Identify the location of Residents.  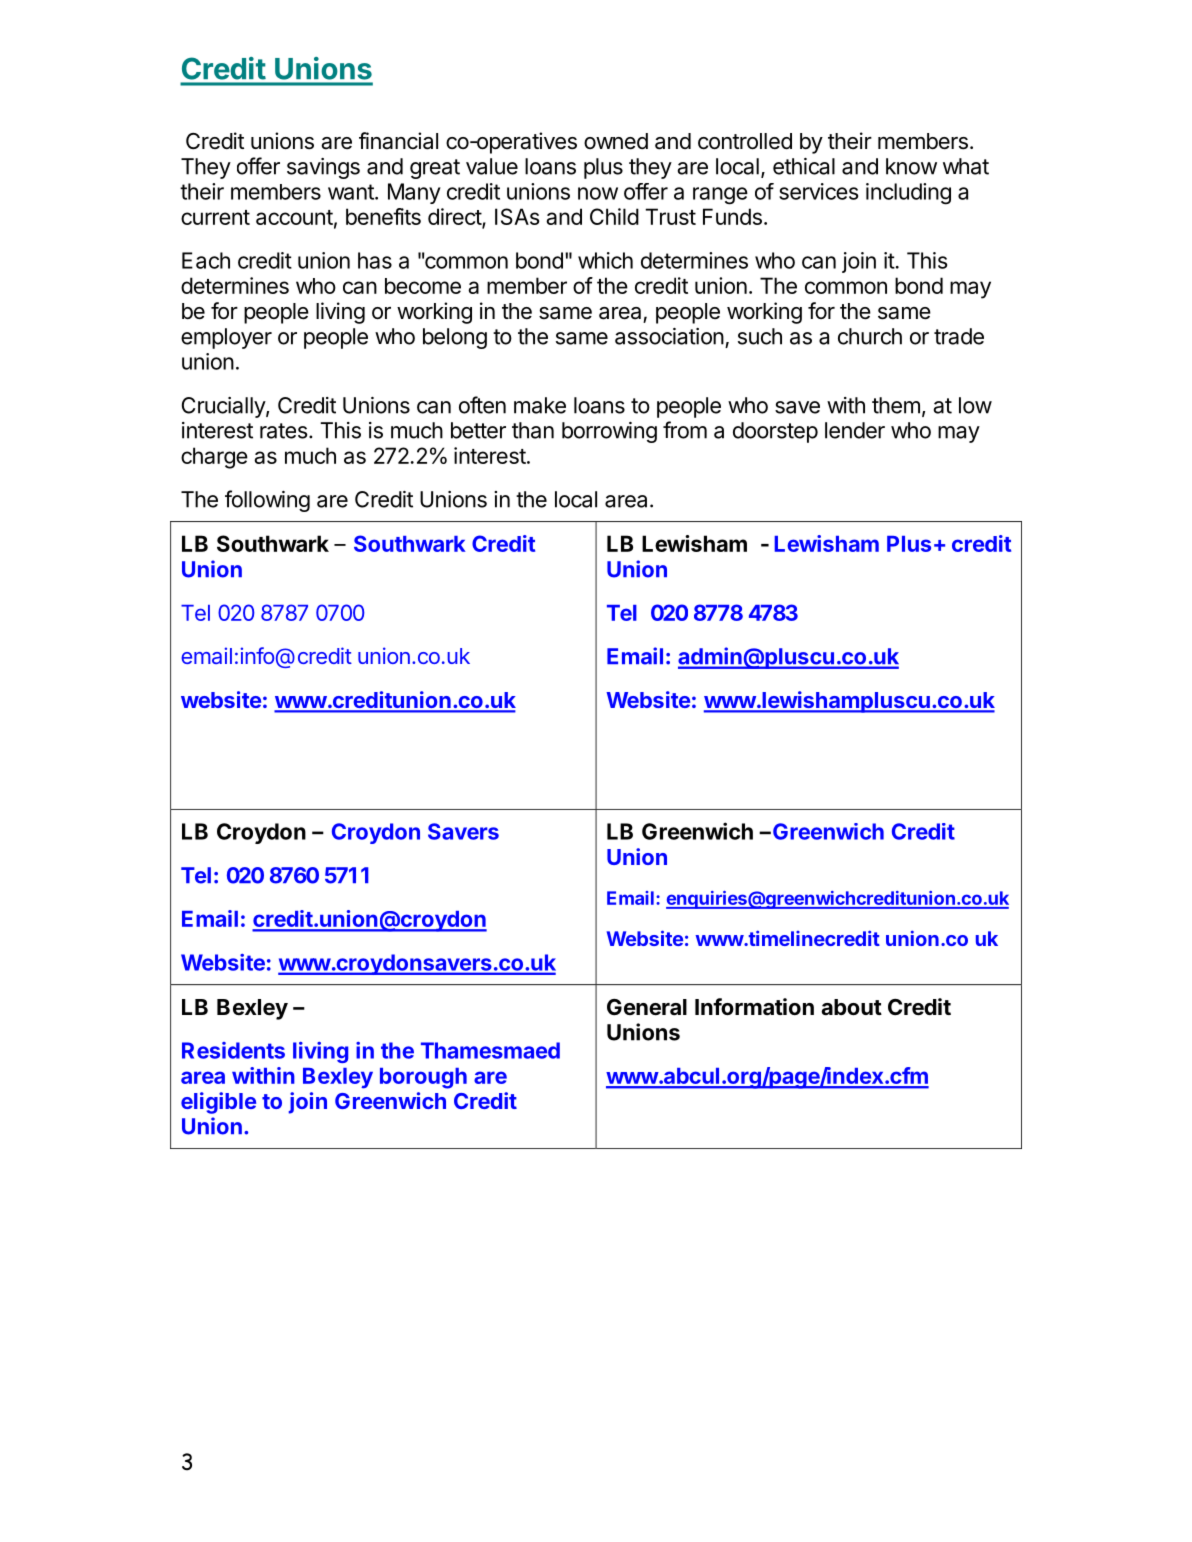
(233, 1050).
